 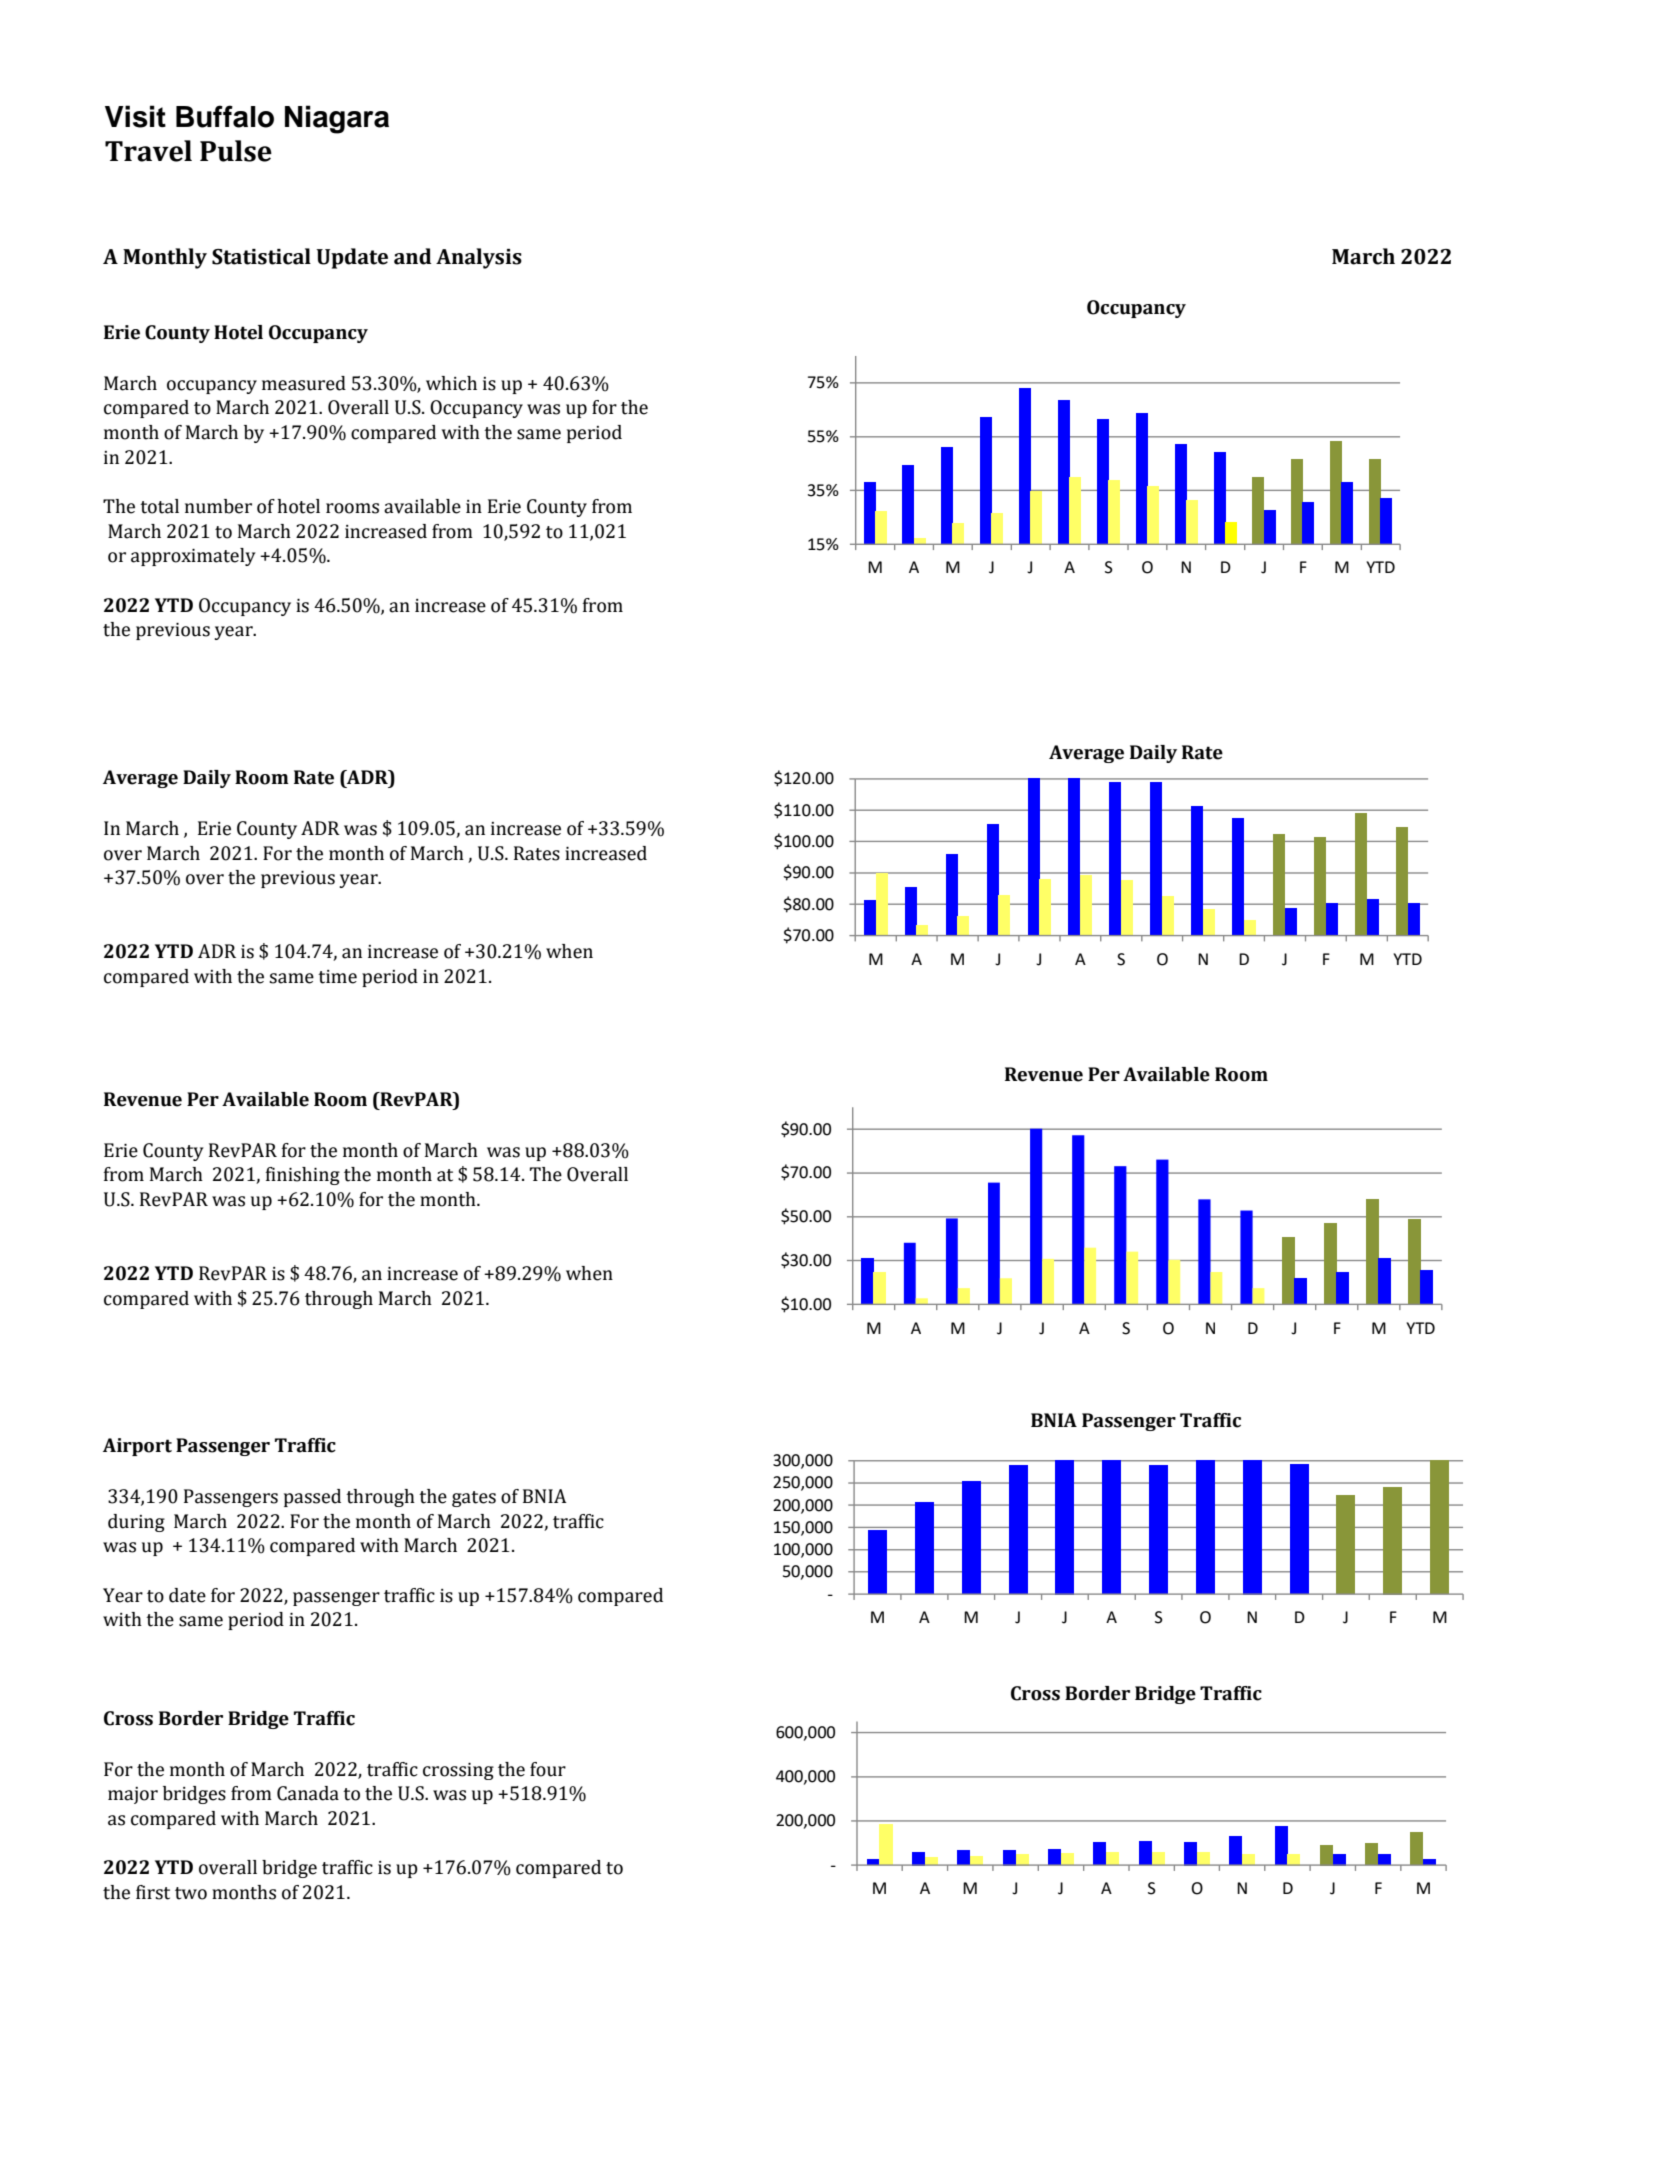 What do you see at coordinates (193, 557) in the screenshot?
I see `approximately` at bounding box center [193, 557].
